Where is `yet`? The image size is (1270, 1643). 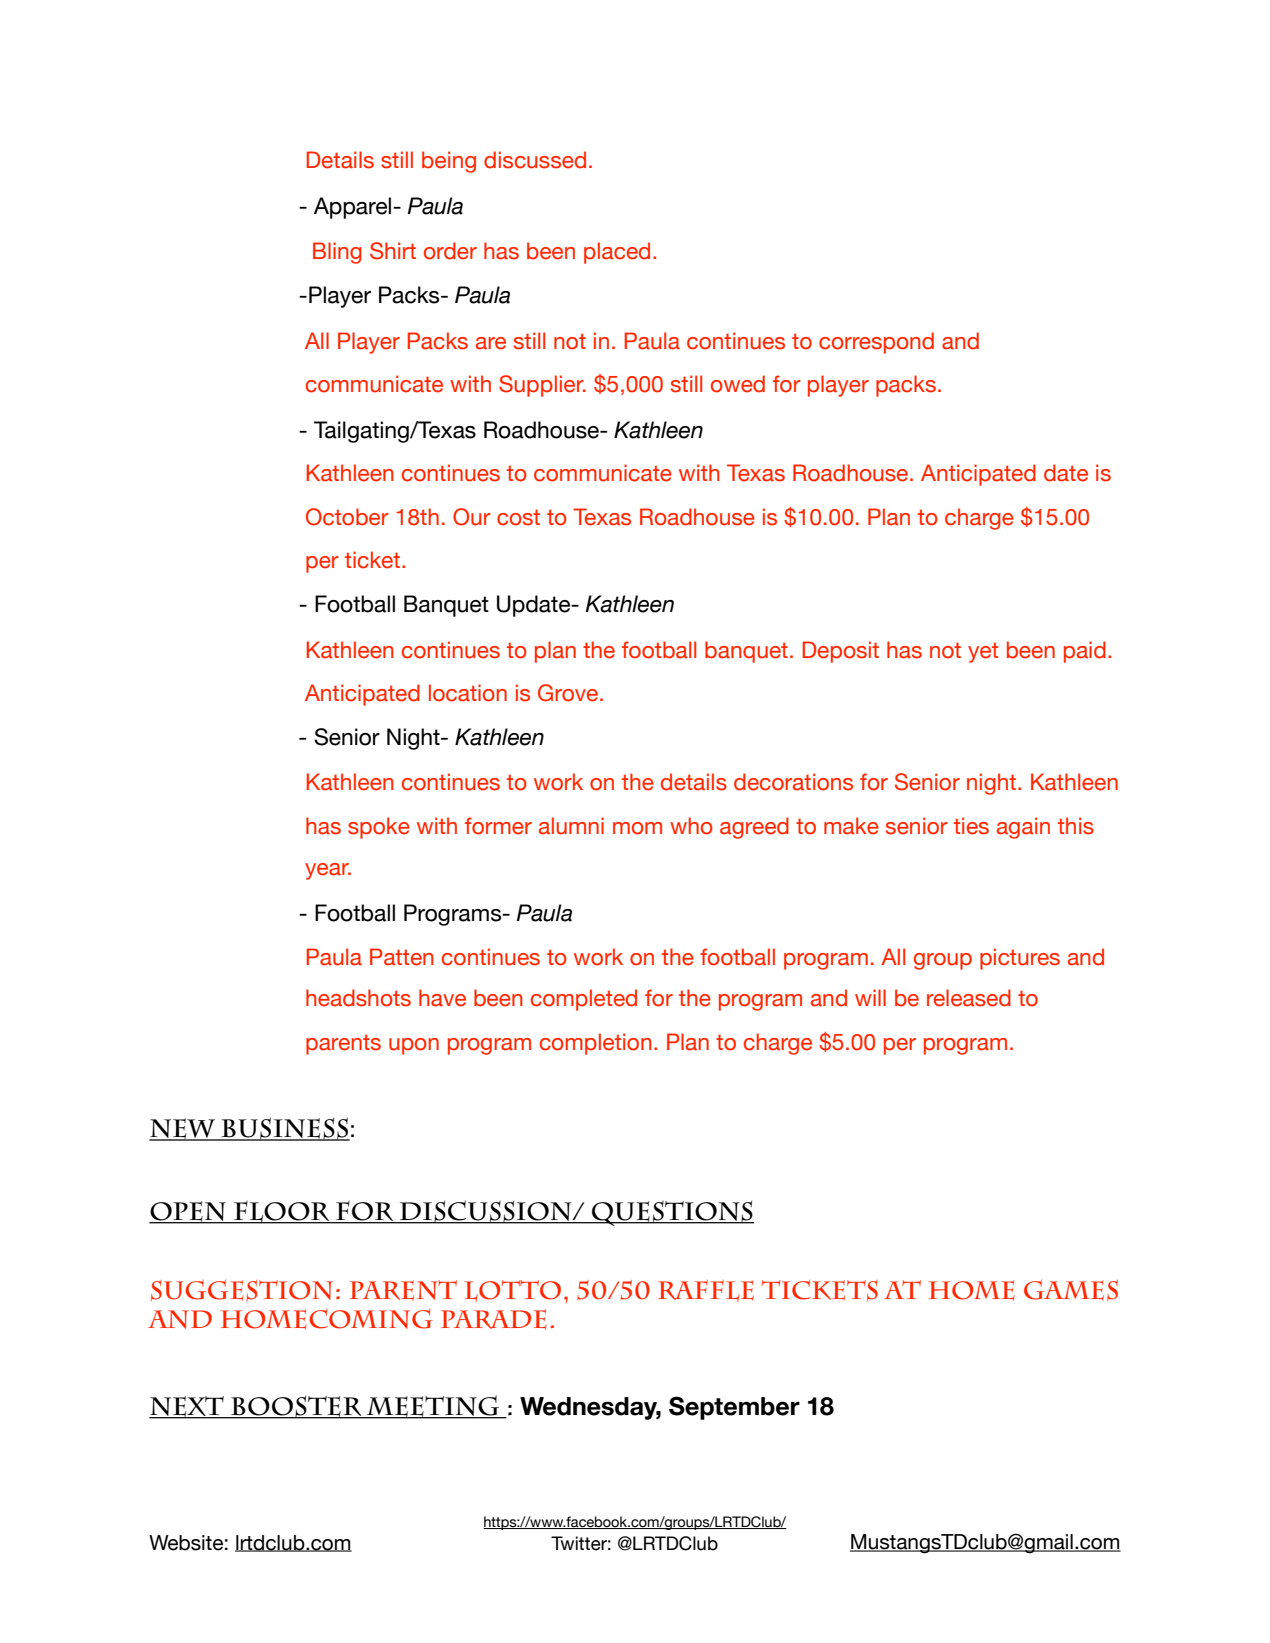
yet is located at coordinates (983, 652).
